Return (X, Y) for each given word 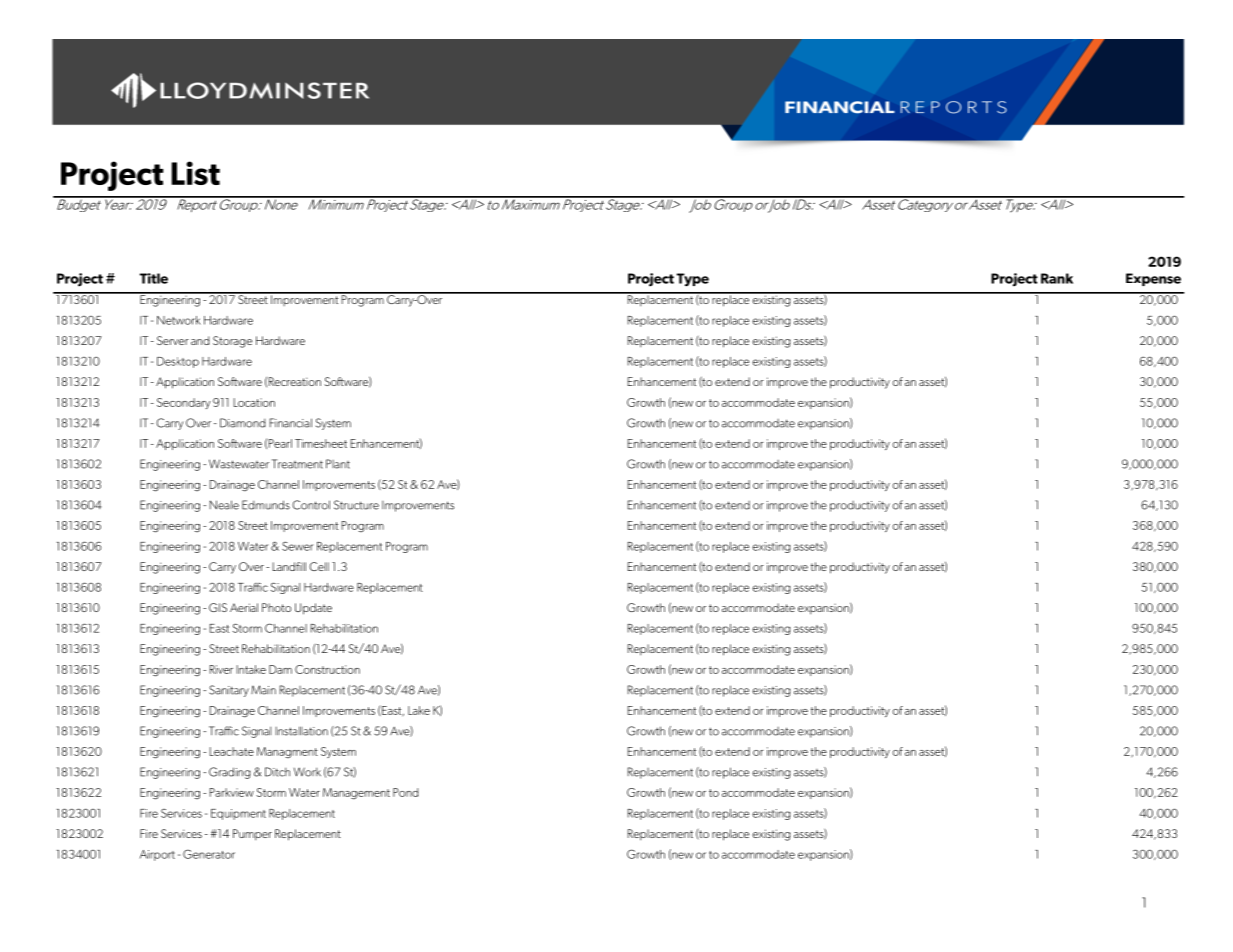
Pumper (252, 834)
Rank (1057, 278)
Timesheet (321, 443)
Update (313, 609)
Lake (419, 710)
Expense (1153, 279)
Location (254, 402)
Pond (405, 792)
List (195, 173)
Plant (338, 464)
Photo (276, 607)
